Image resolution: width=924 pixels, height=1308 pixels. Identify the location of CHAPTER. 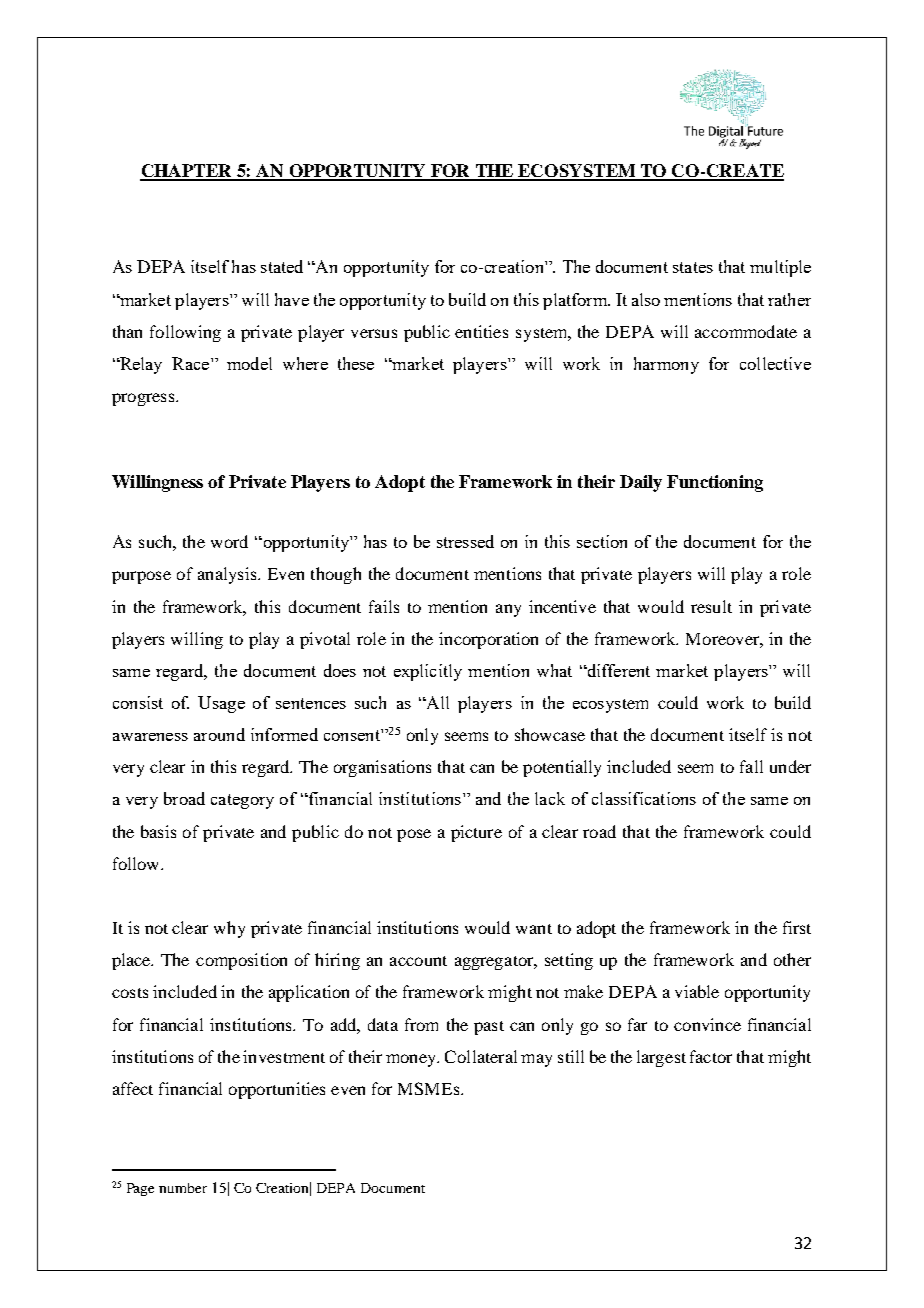
(187, 172).
